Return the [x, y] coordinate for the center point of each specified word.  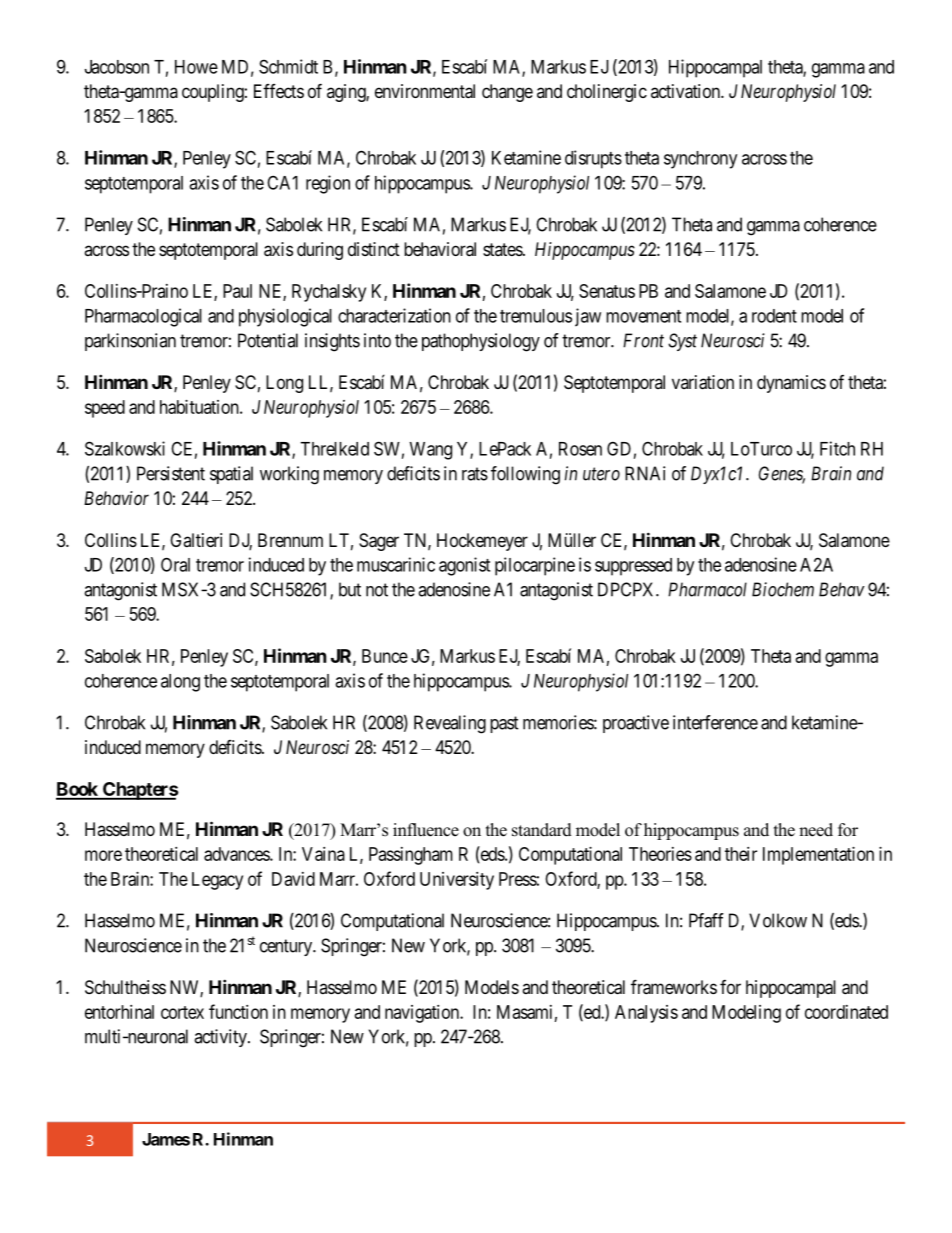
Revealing [450, 724]
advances [237, 854]
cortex [182, 1012]
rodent [774, 316]
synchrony [700, 160]
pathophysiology [481, 342]
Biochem [783, 589]
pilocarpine [535, 566]
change [507, 93]
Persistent [171, 473]
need [816, 830]
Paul [237, 291]
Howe [196, 67]
